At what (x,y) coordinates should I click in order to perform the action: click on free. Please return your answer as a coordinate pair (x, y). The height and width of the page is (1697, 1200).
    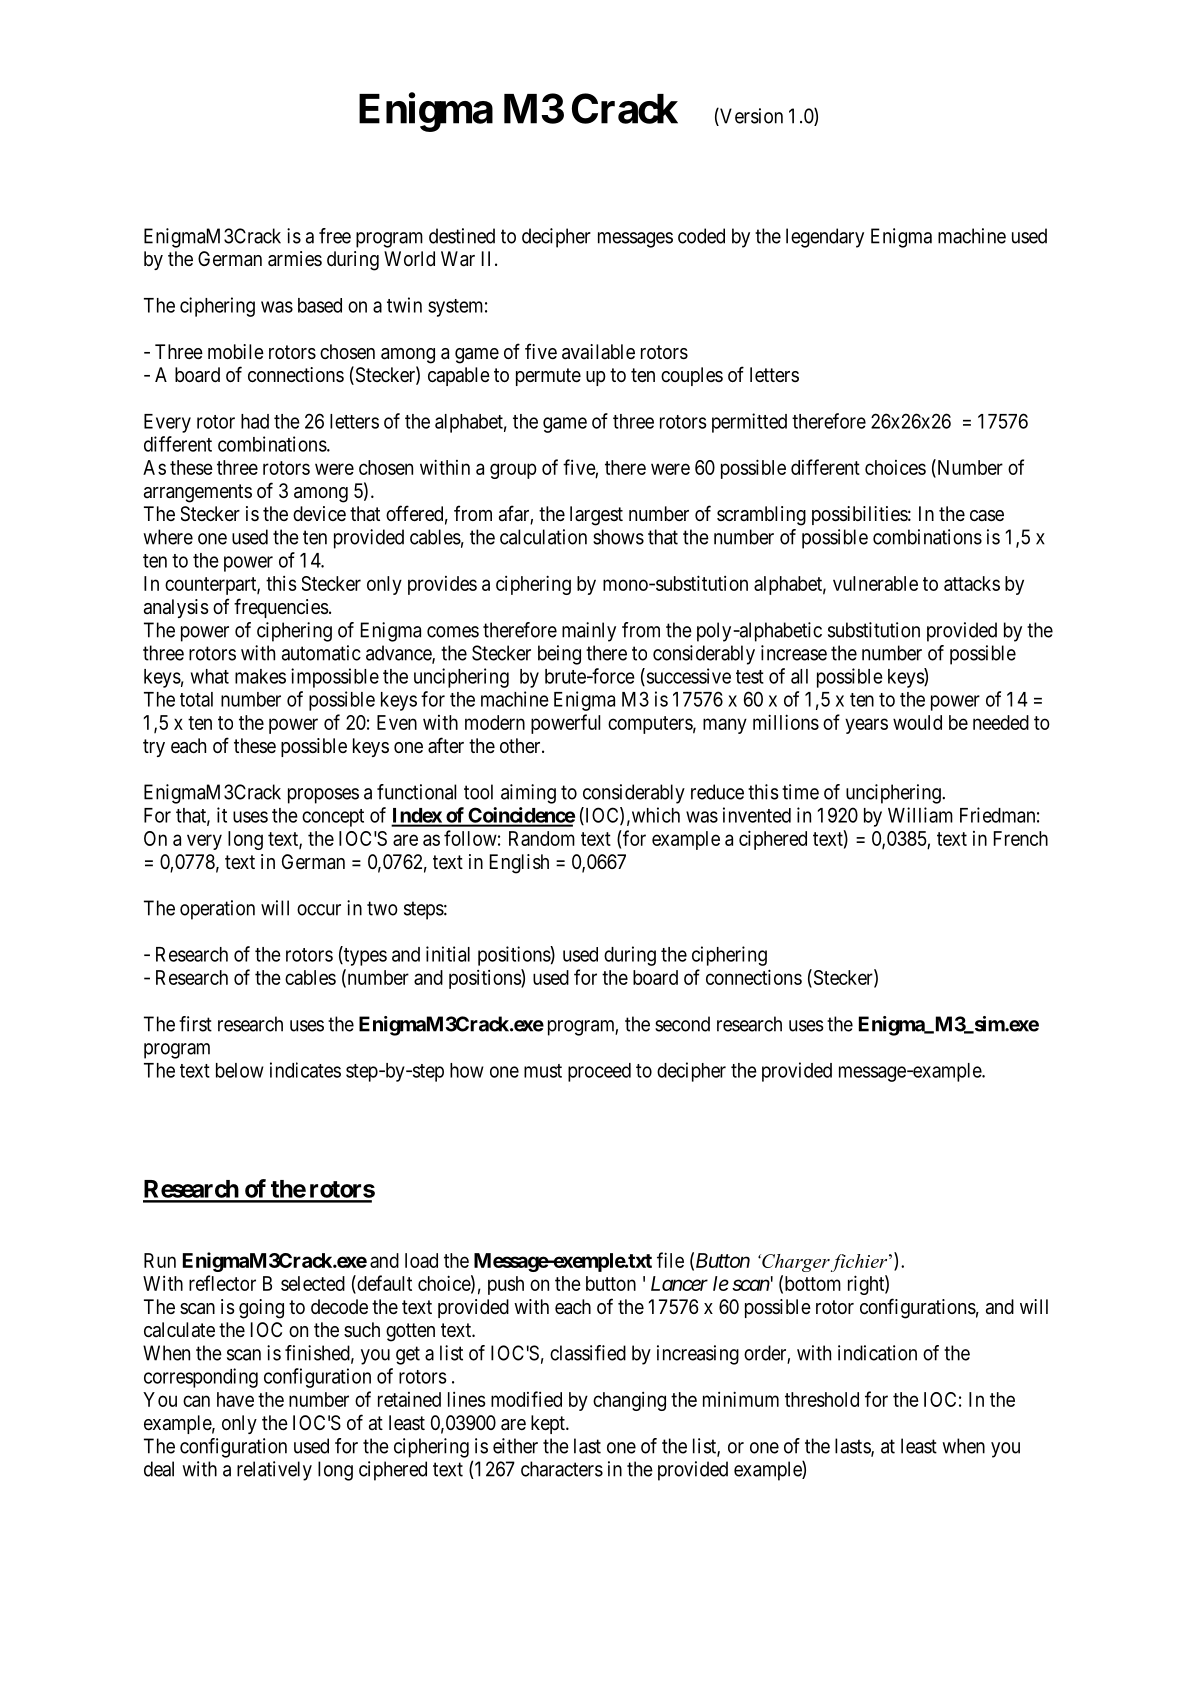
    Looking at the image, I should click on (335, 236).
